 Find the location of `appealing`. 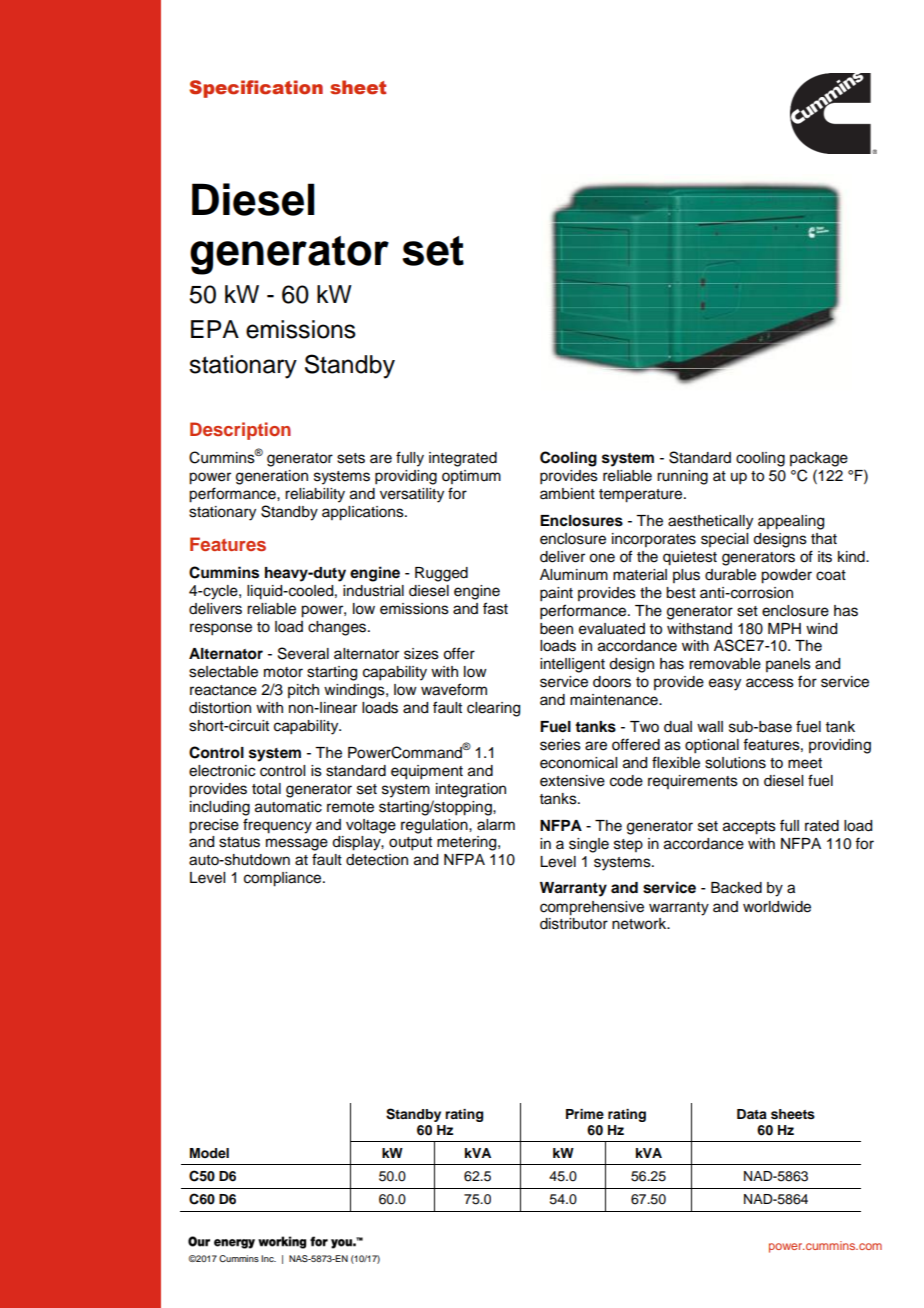

appealing is located at coordinates (791, 522).
